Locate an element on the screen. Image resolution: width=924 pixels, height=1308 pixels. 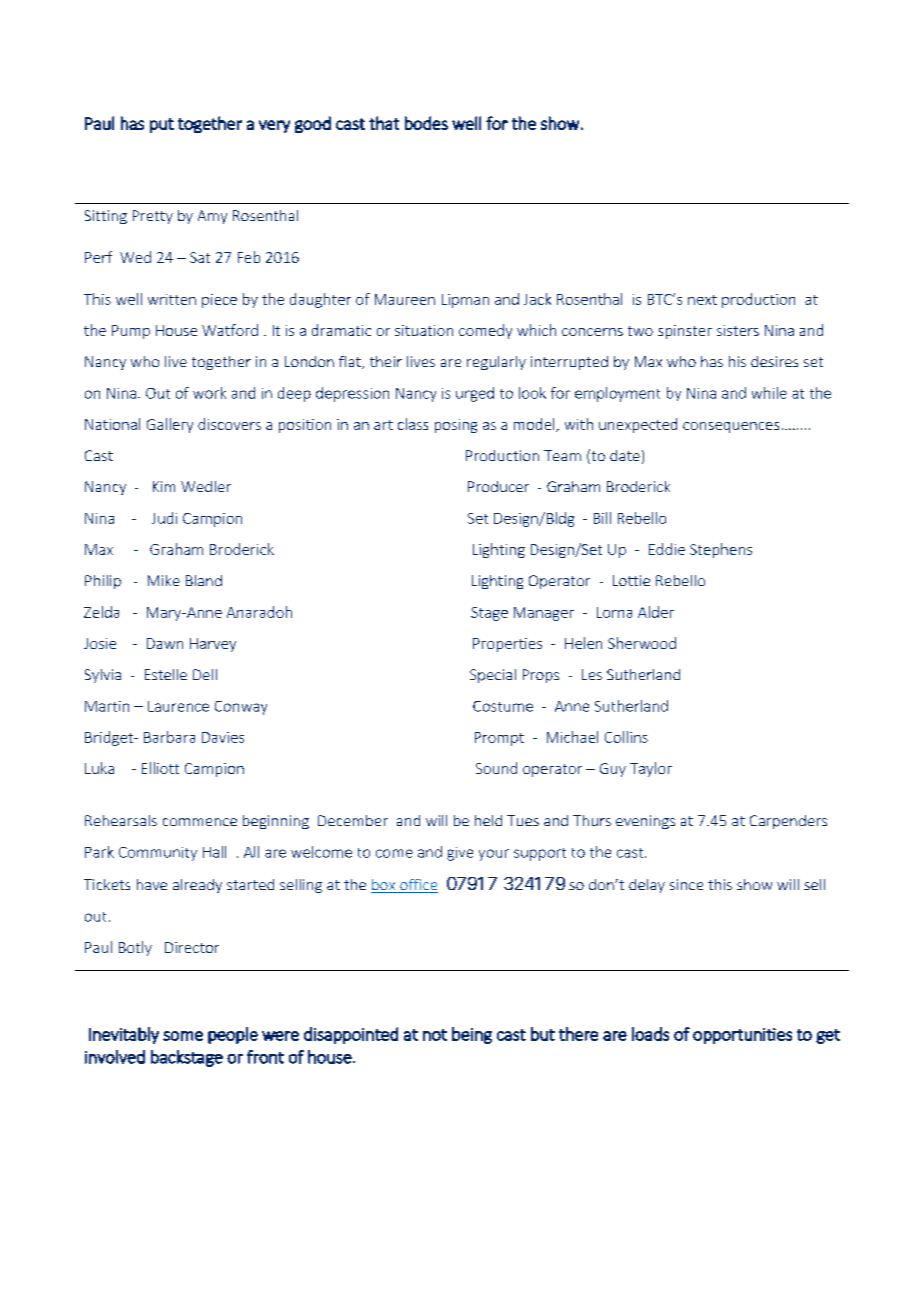
some is located at coordinates (183, 1036).
